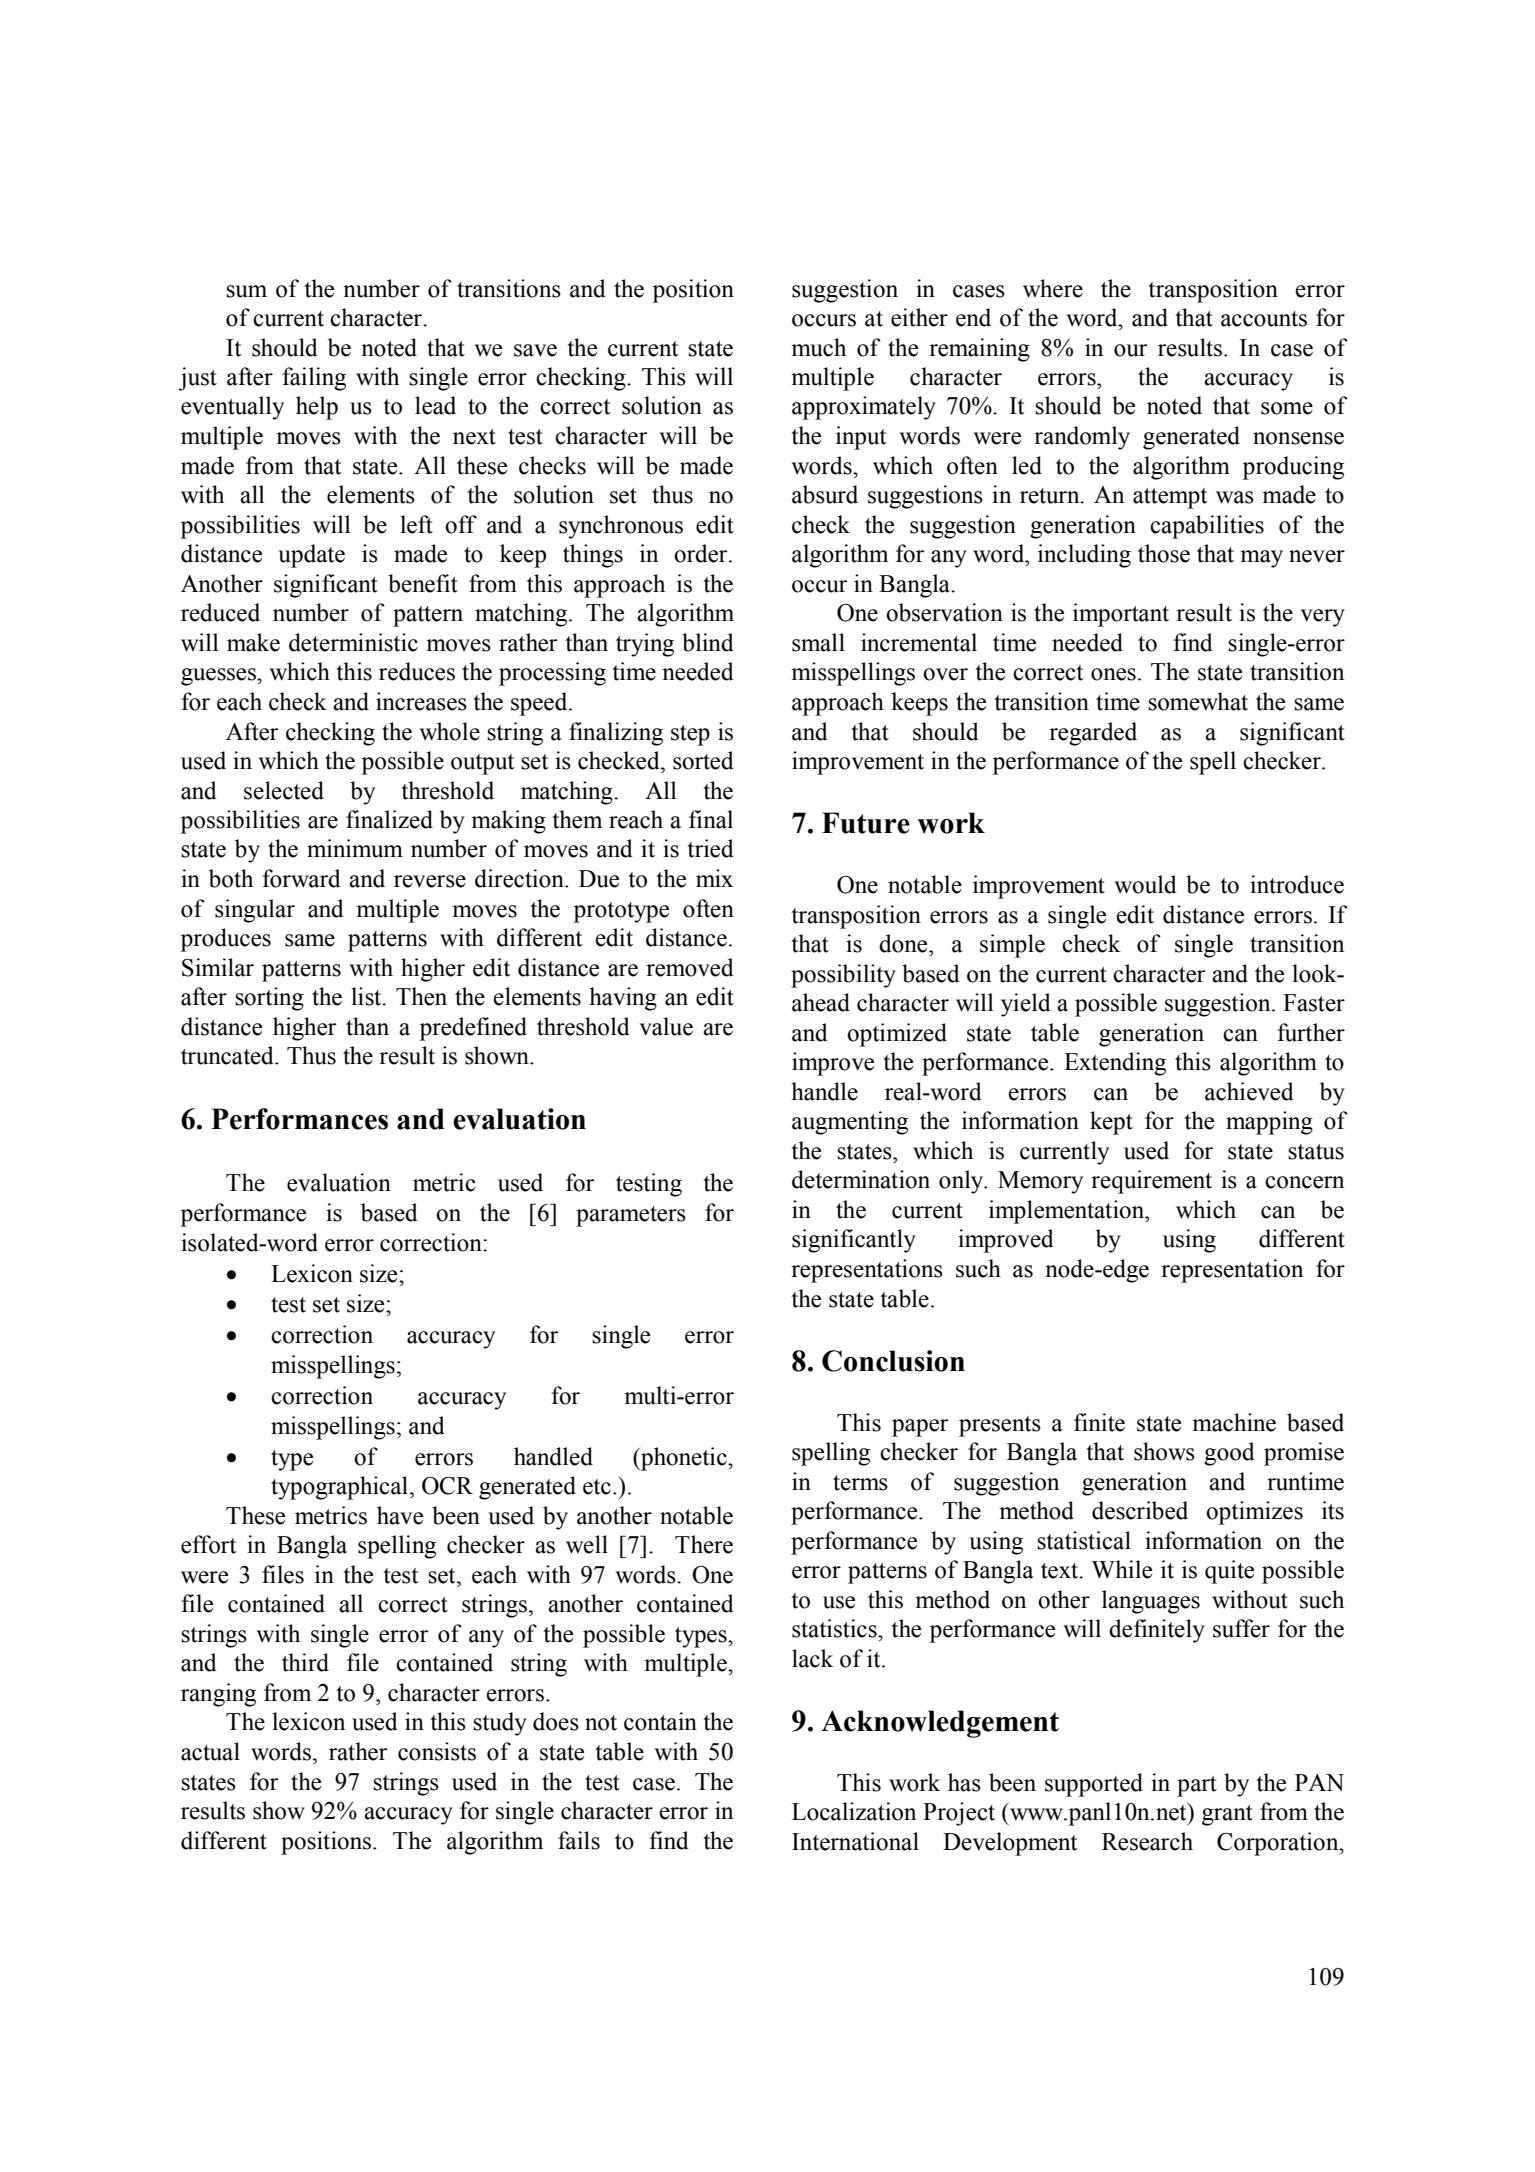 This screenshot has width=1535, height=2172. What do you see at coordinates (854, 1811) in the screenshot?
I see `Localization` at bounding box center [854, 1811].
